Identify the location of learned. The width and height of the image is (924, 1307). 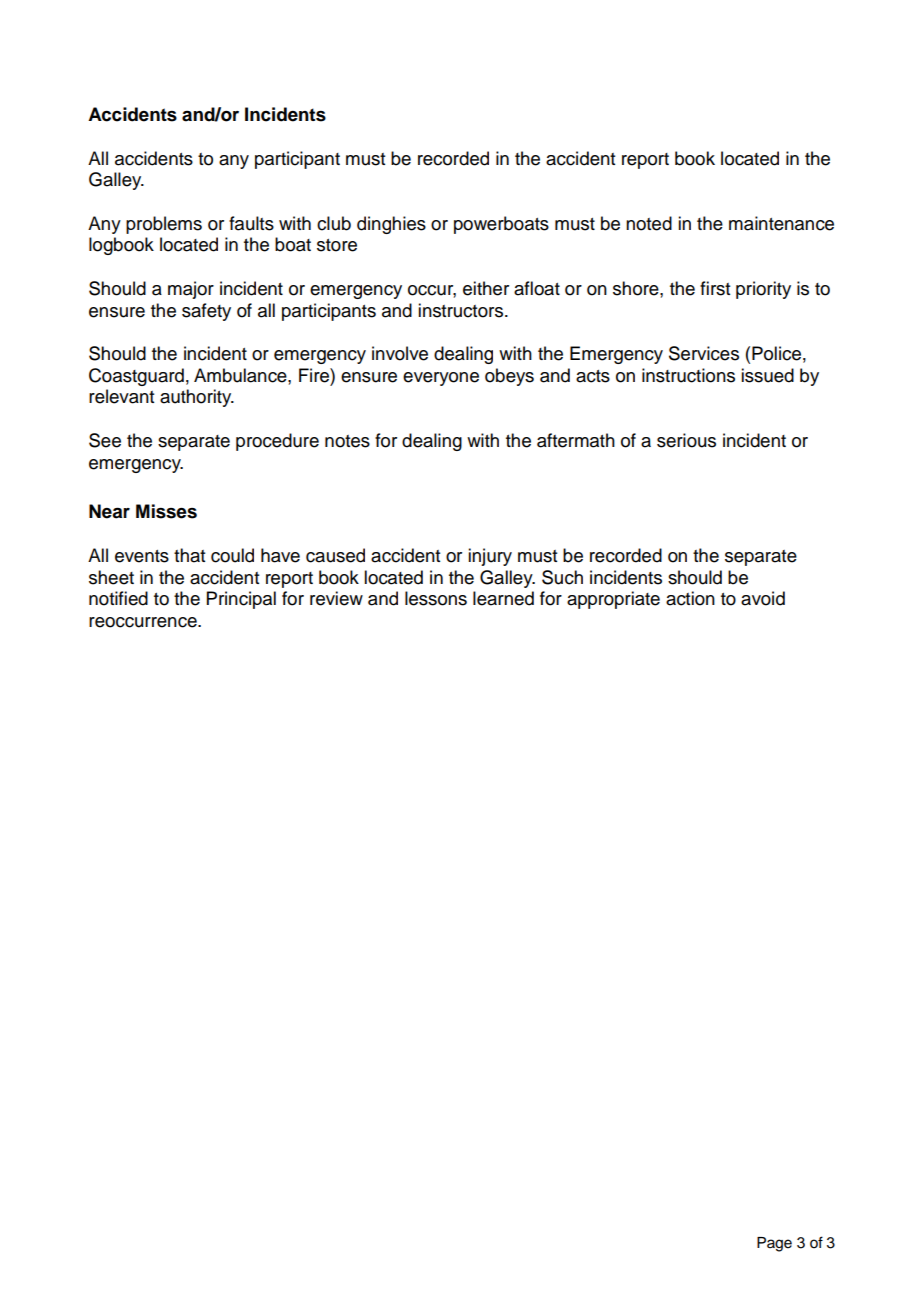
(503, 598).
